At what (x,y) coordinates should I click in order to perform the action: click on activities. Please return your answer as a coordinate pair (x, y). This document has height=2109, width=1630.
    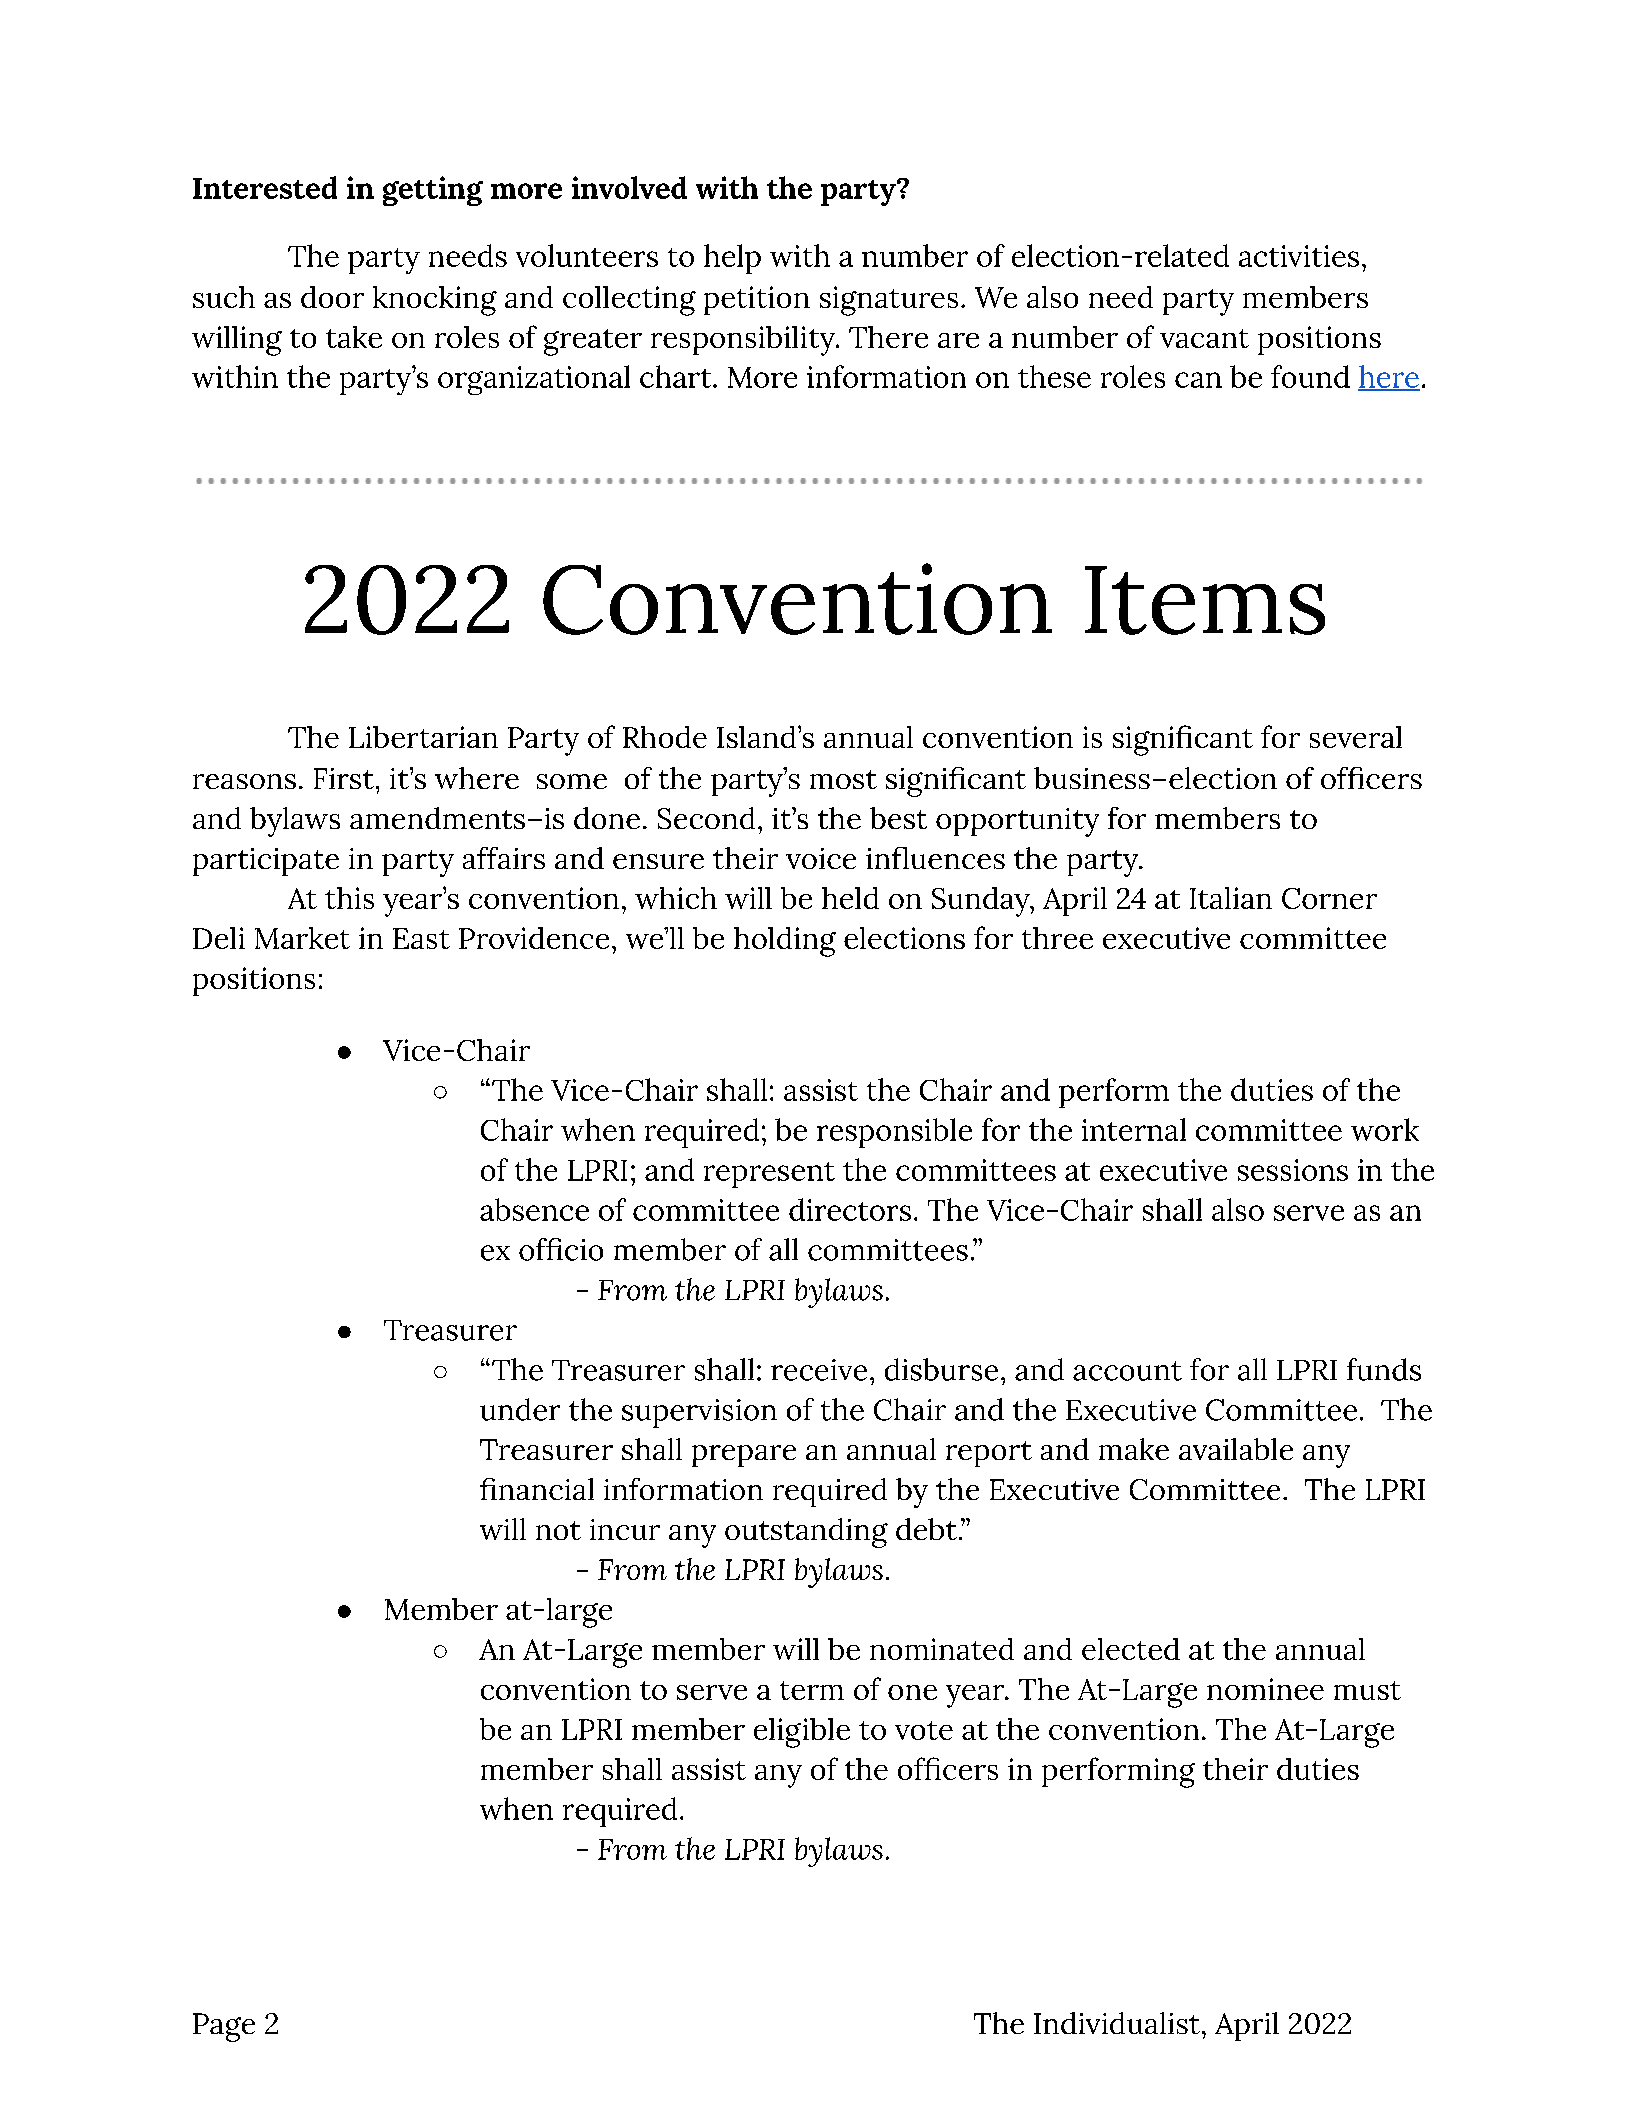
    Looking at the image, I should click on (1299, 256).
